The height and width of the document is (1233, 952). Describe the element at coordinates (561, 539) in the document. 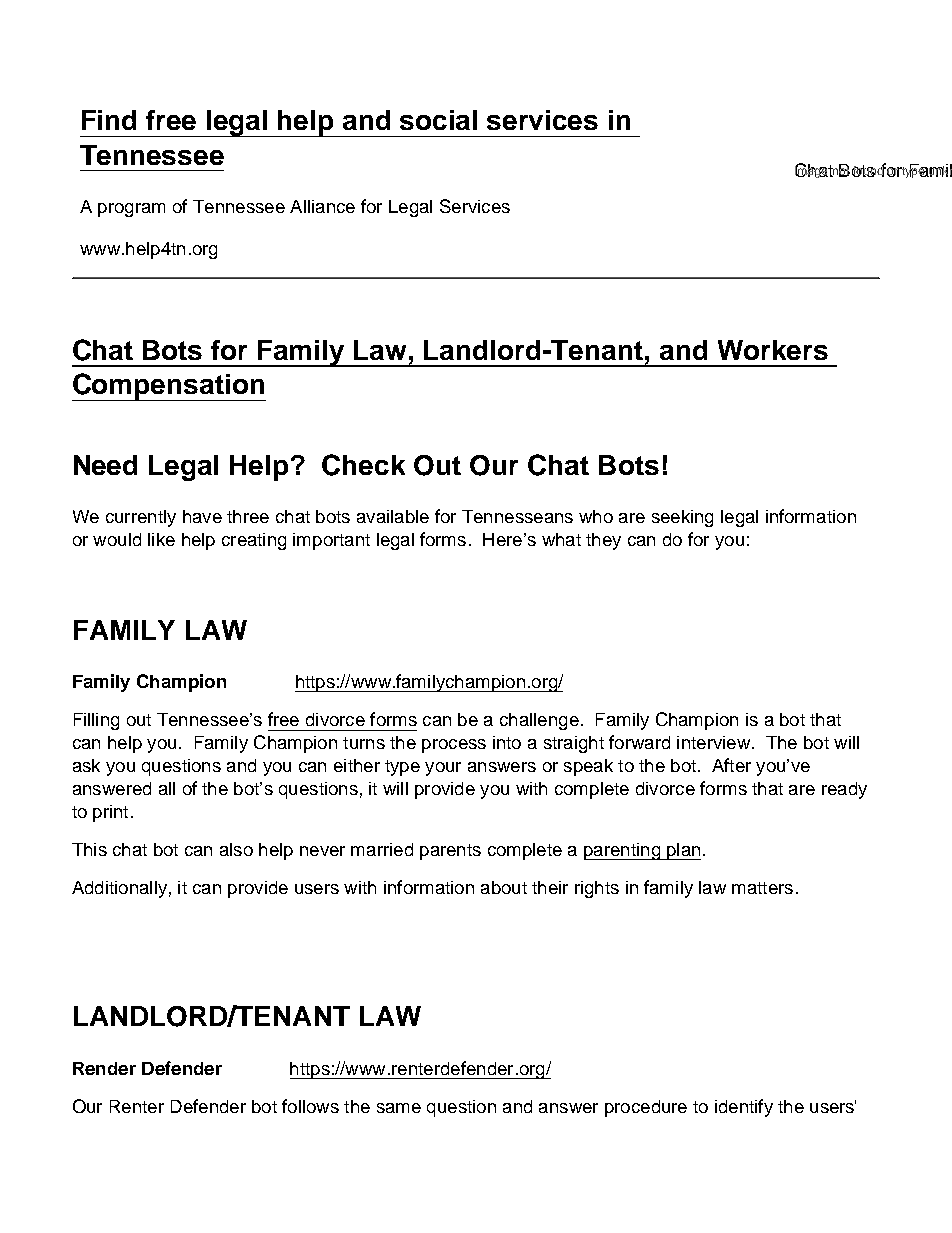

I see `what` at that location.
